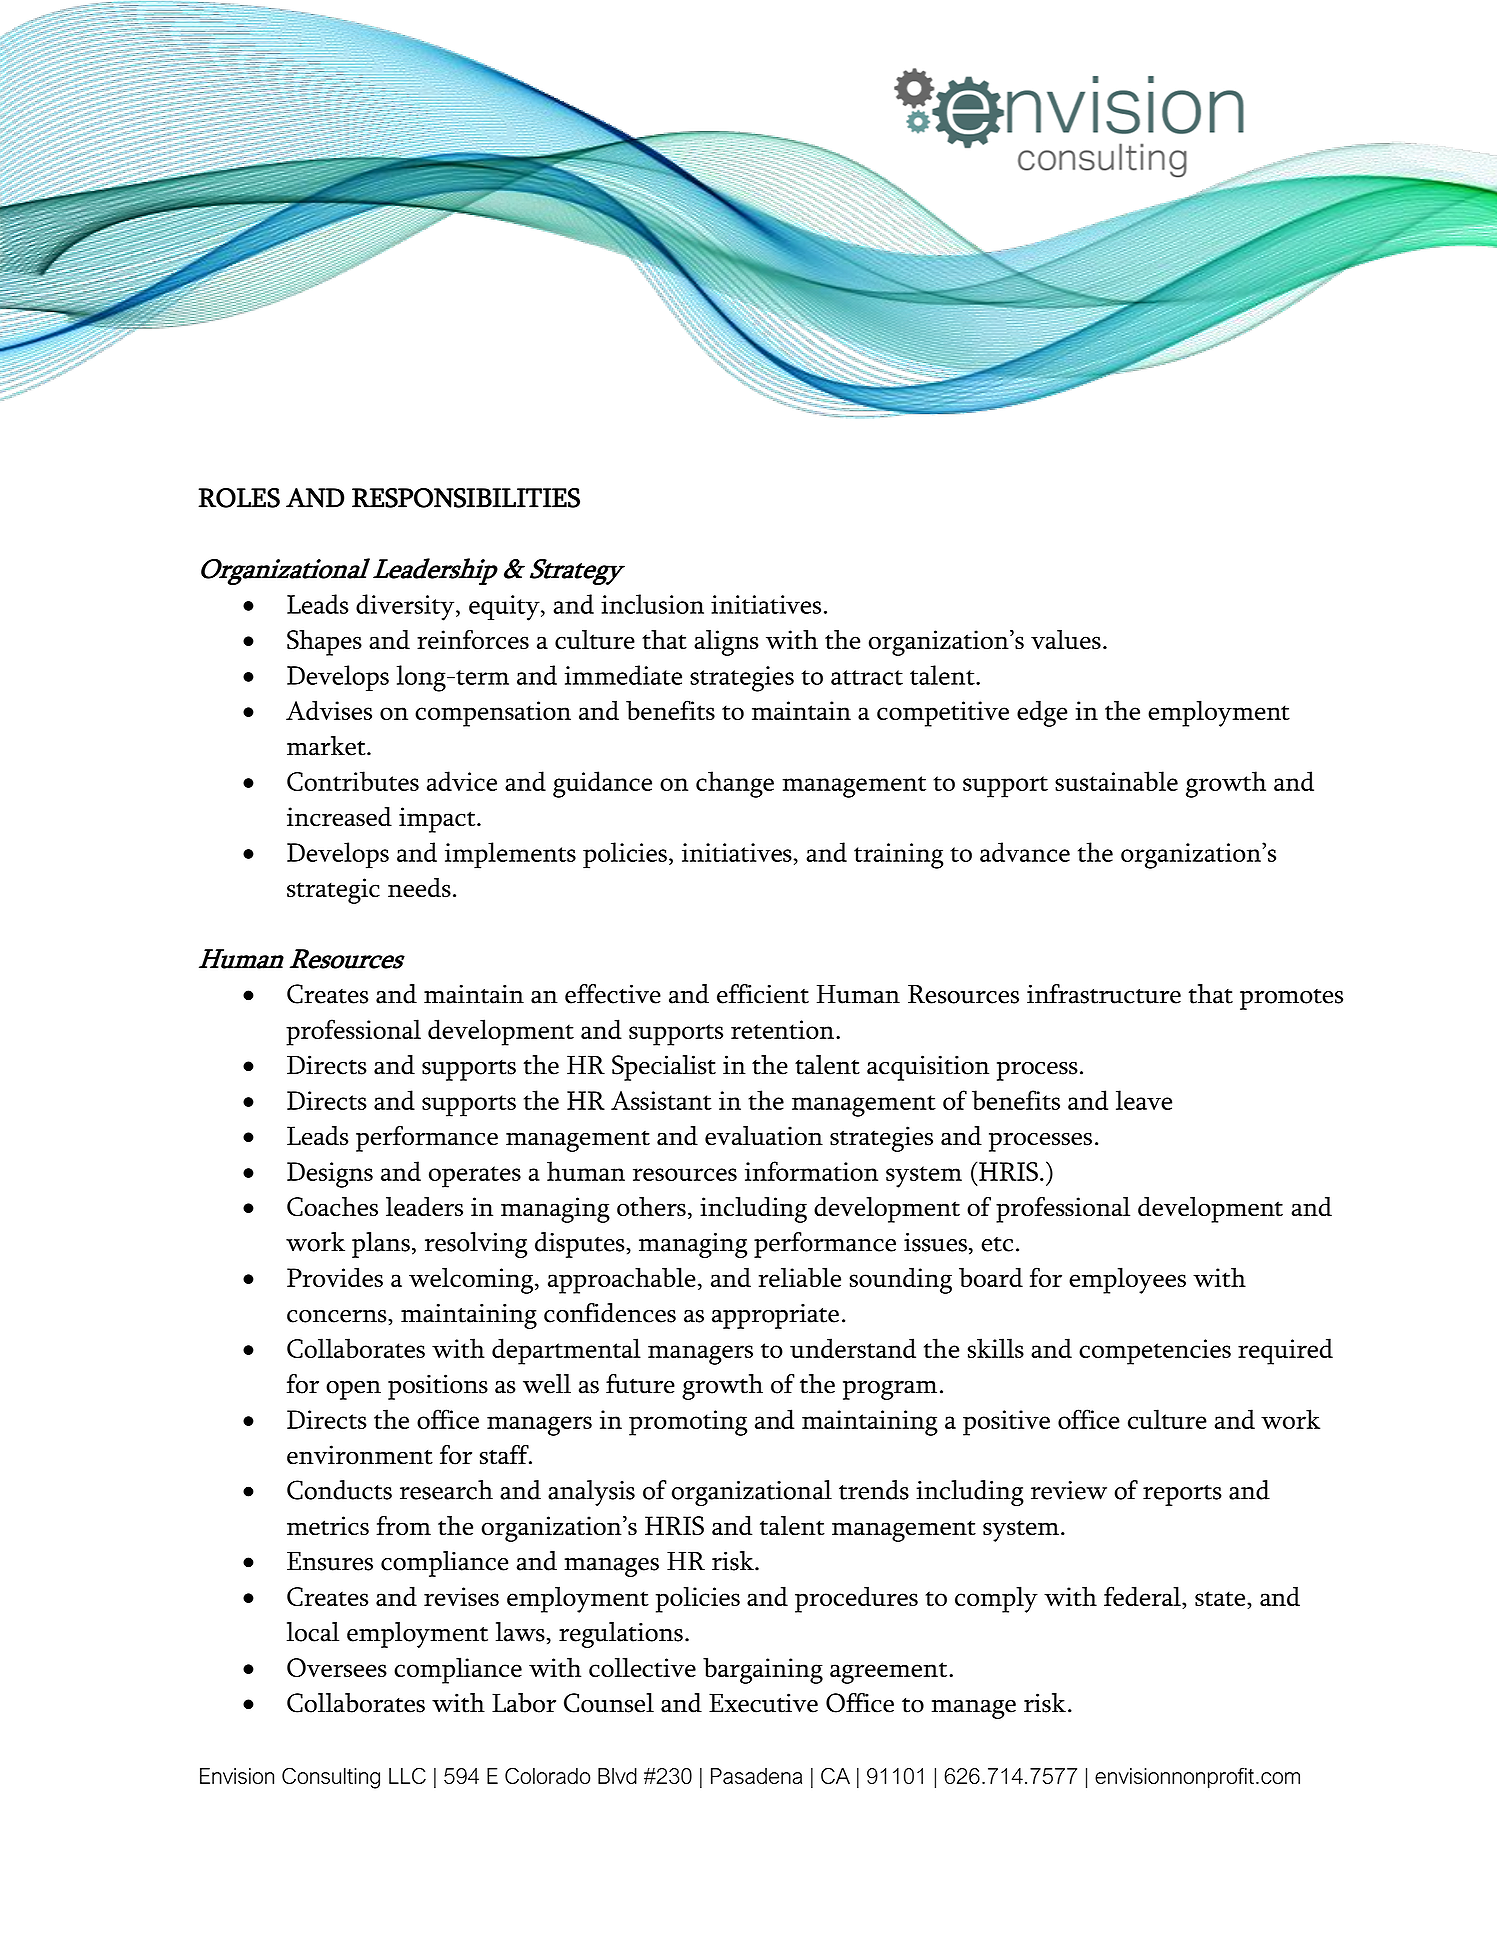 The width and height of the image is (1497, 1937). What do you see at coordinates (652, 604) in the image?
I see `inclusion` at bounding box center [652, 604].
